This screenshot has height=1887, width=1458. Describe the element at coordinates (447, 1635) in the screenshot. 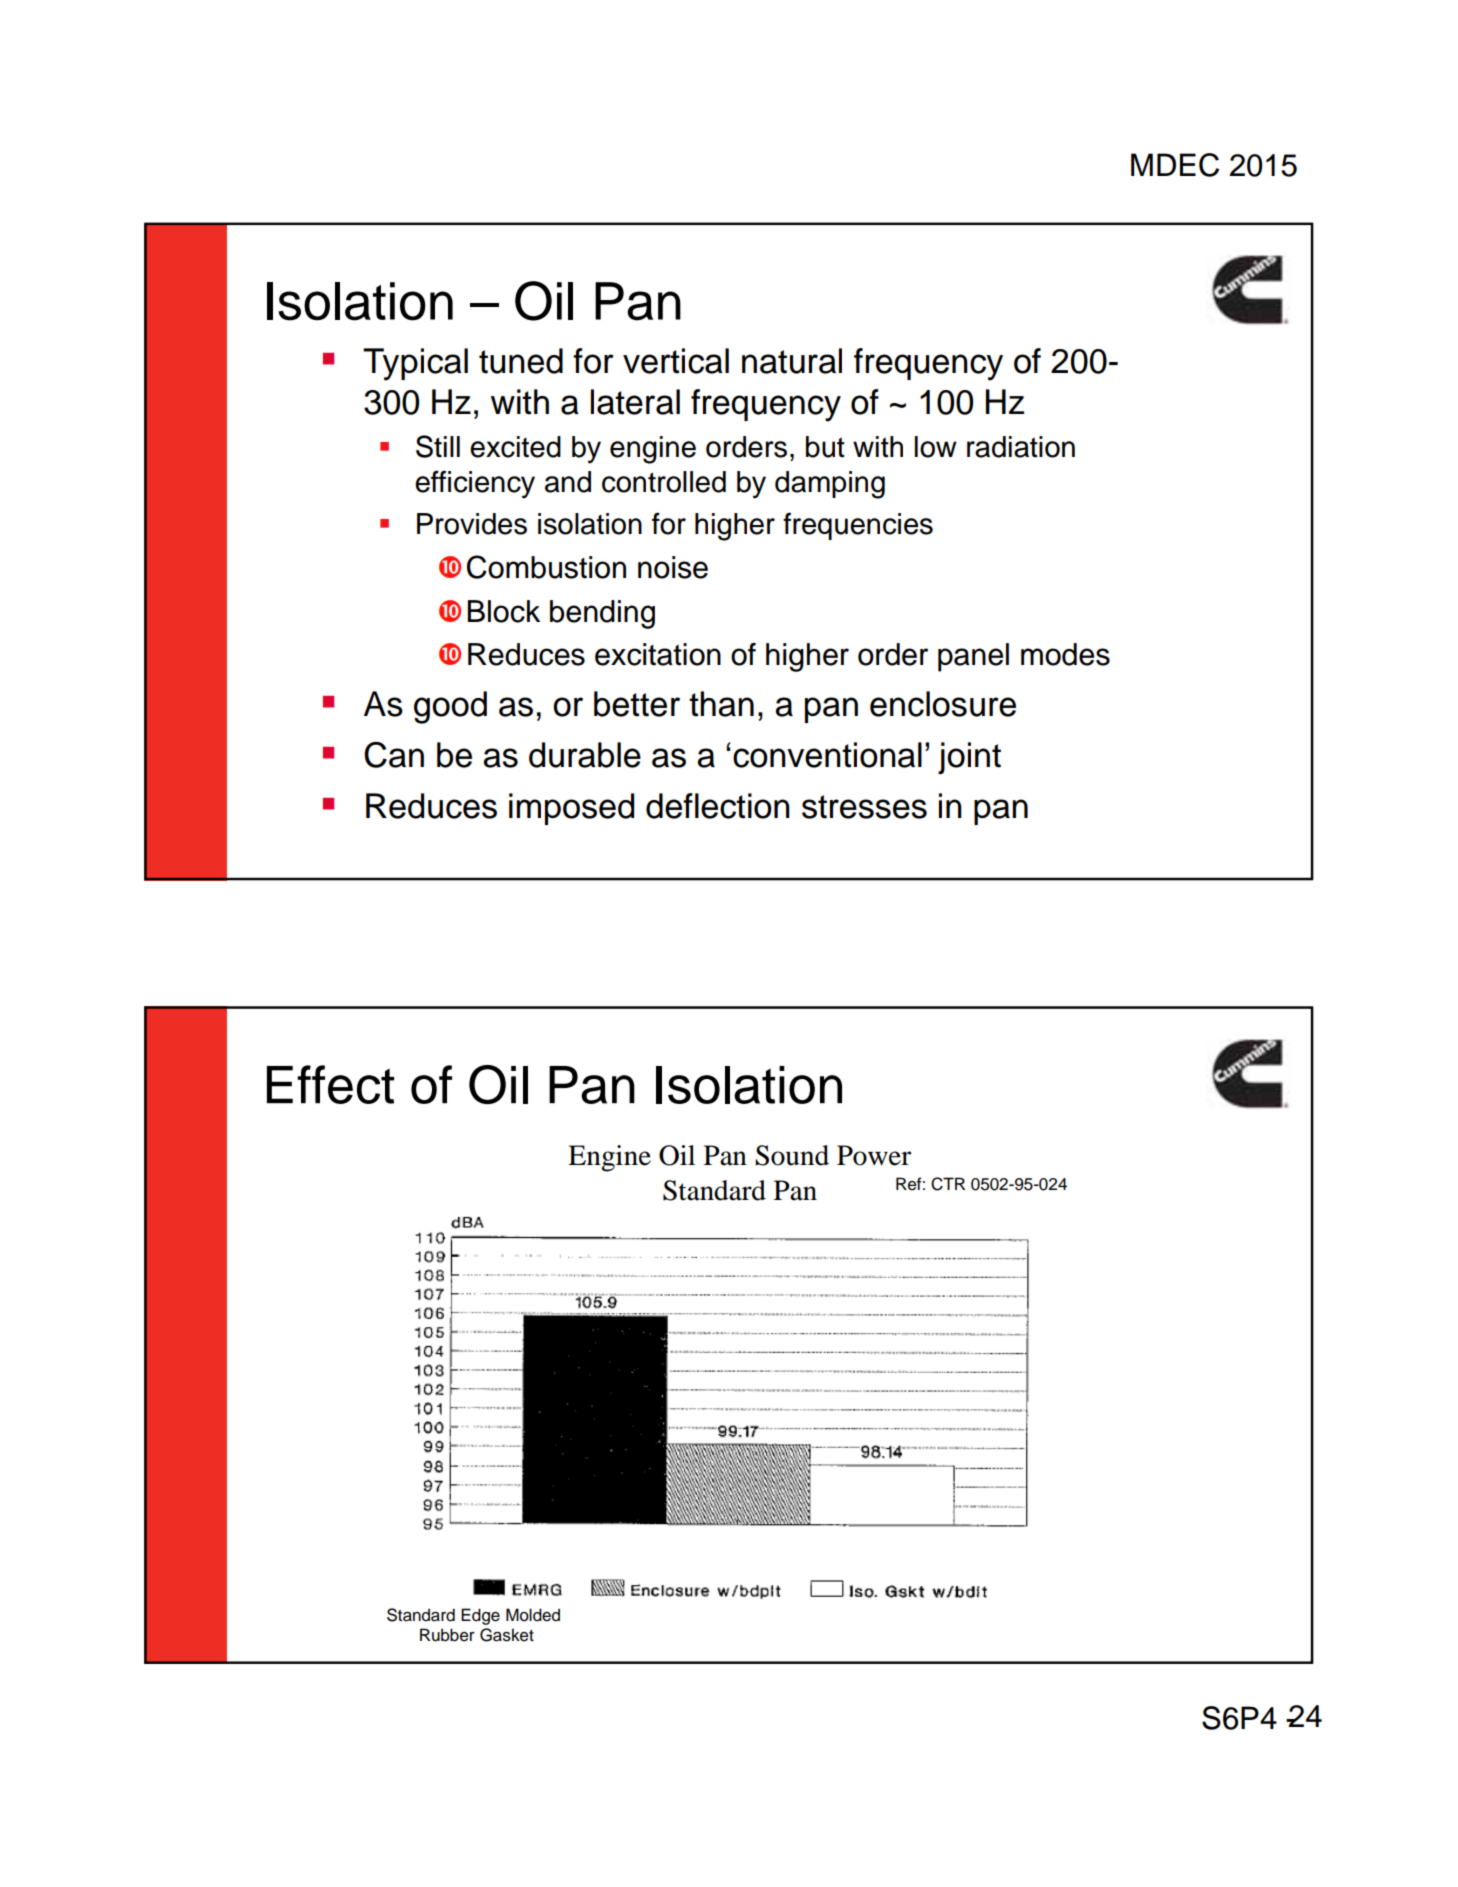

I see `Rubber` at that location.
